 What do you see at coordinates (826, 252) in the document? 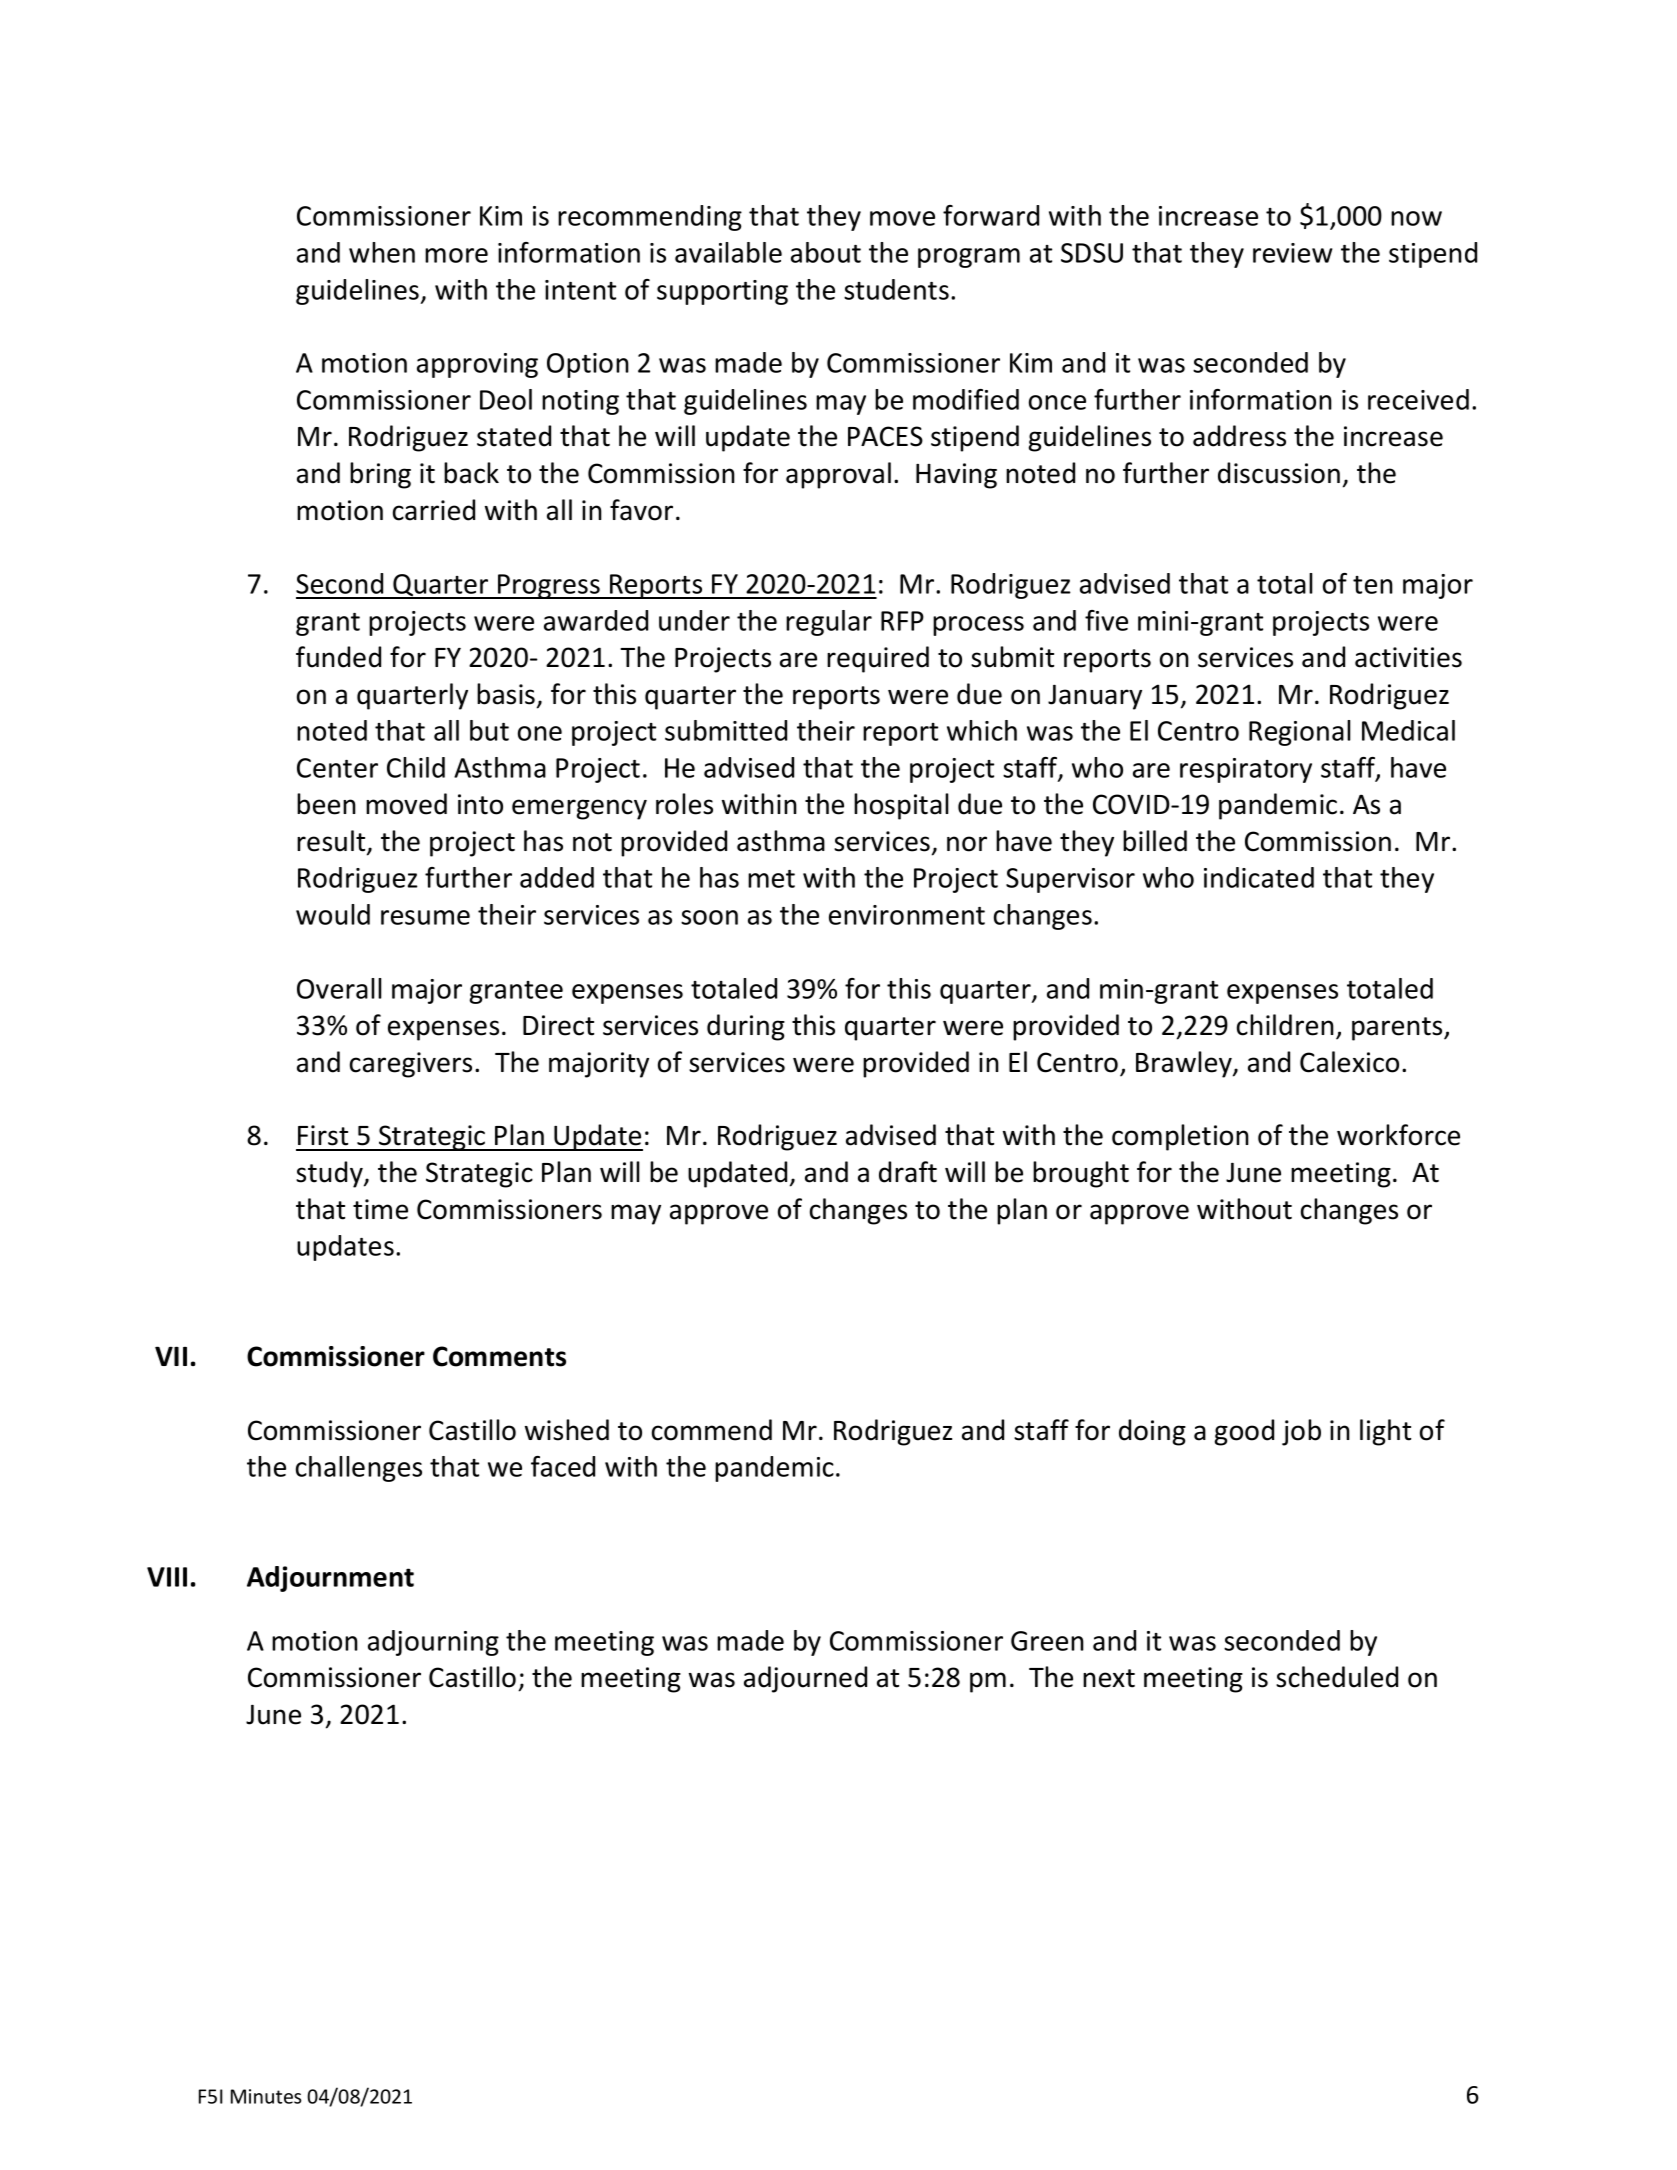
I see `about` at bounding box center [826, 252].
